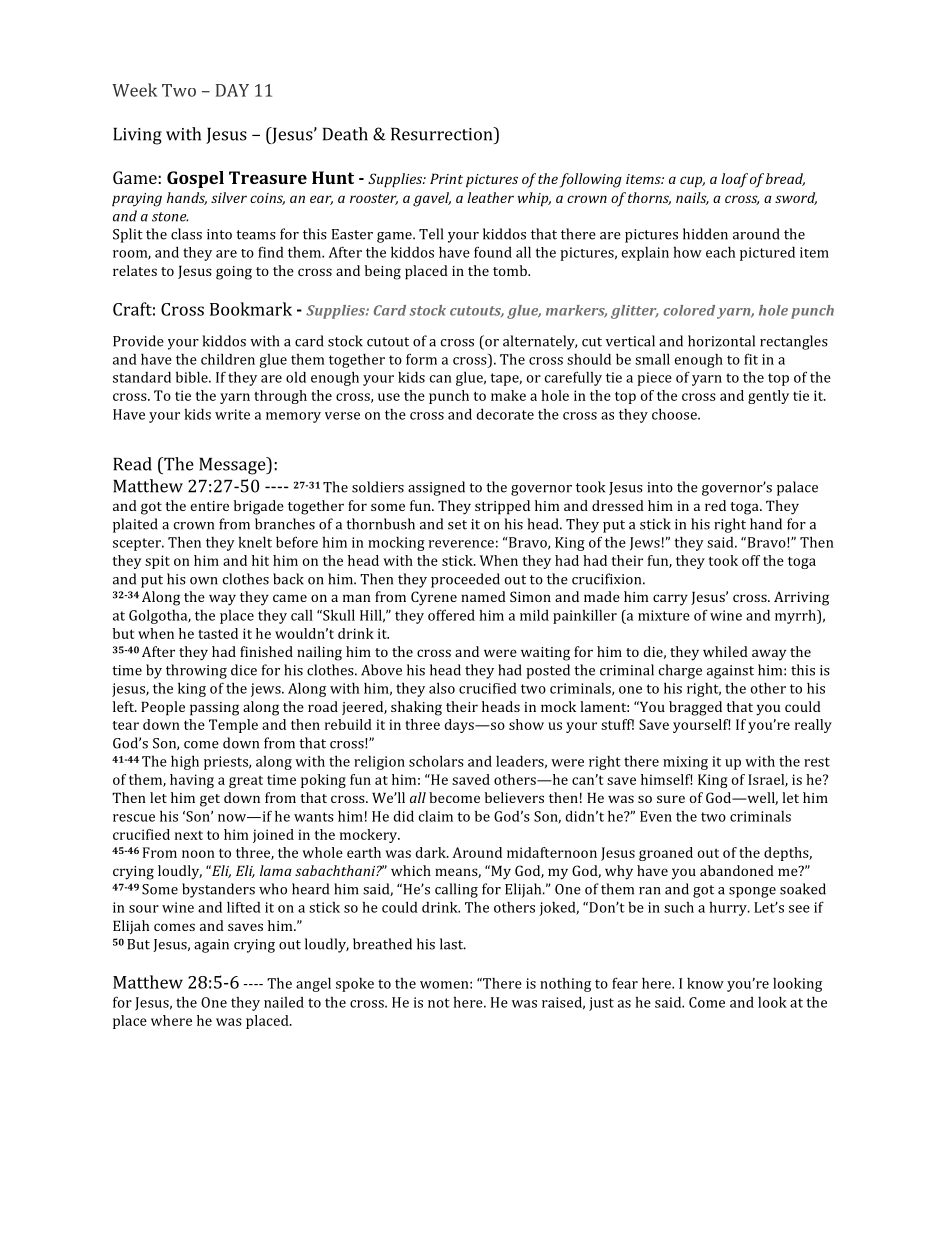 Image resolution: width=952 pixels, height=1233 pixels. I want to click on nailed, so click(284, 1002).
